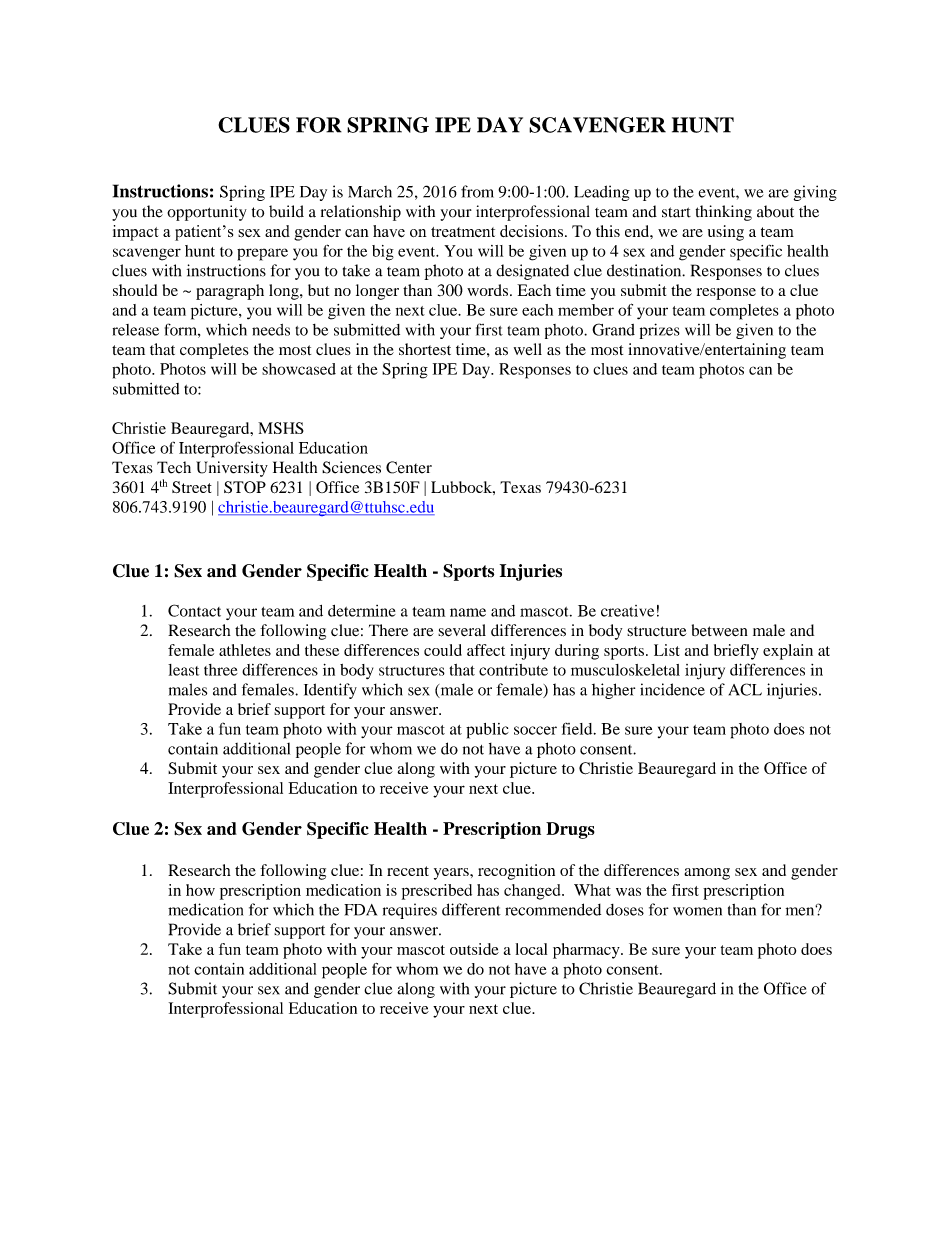  I want to click on ACL, so click(745, 689).
